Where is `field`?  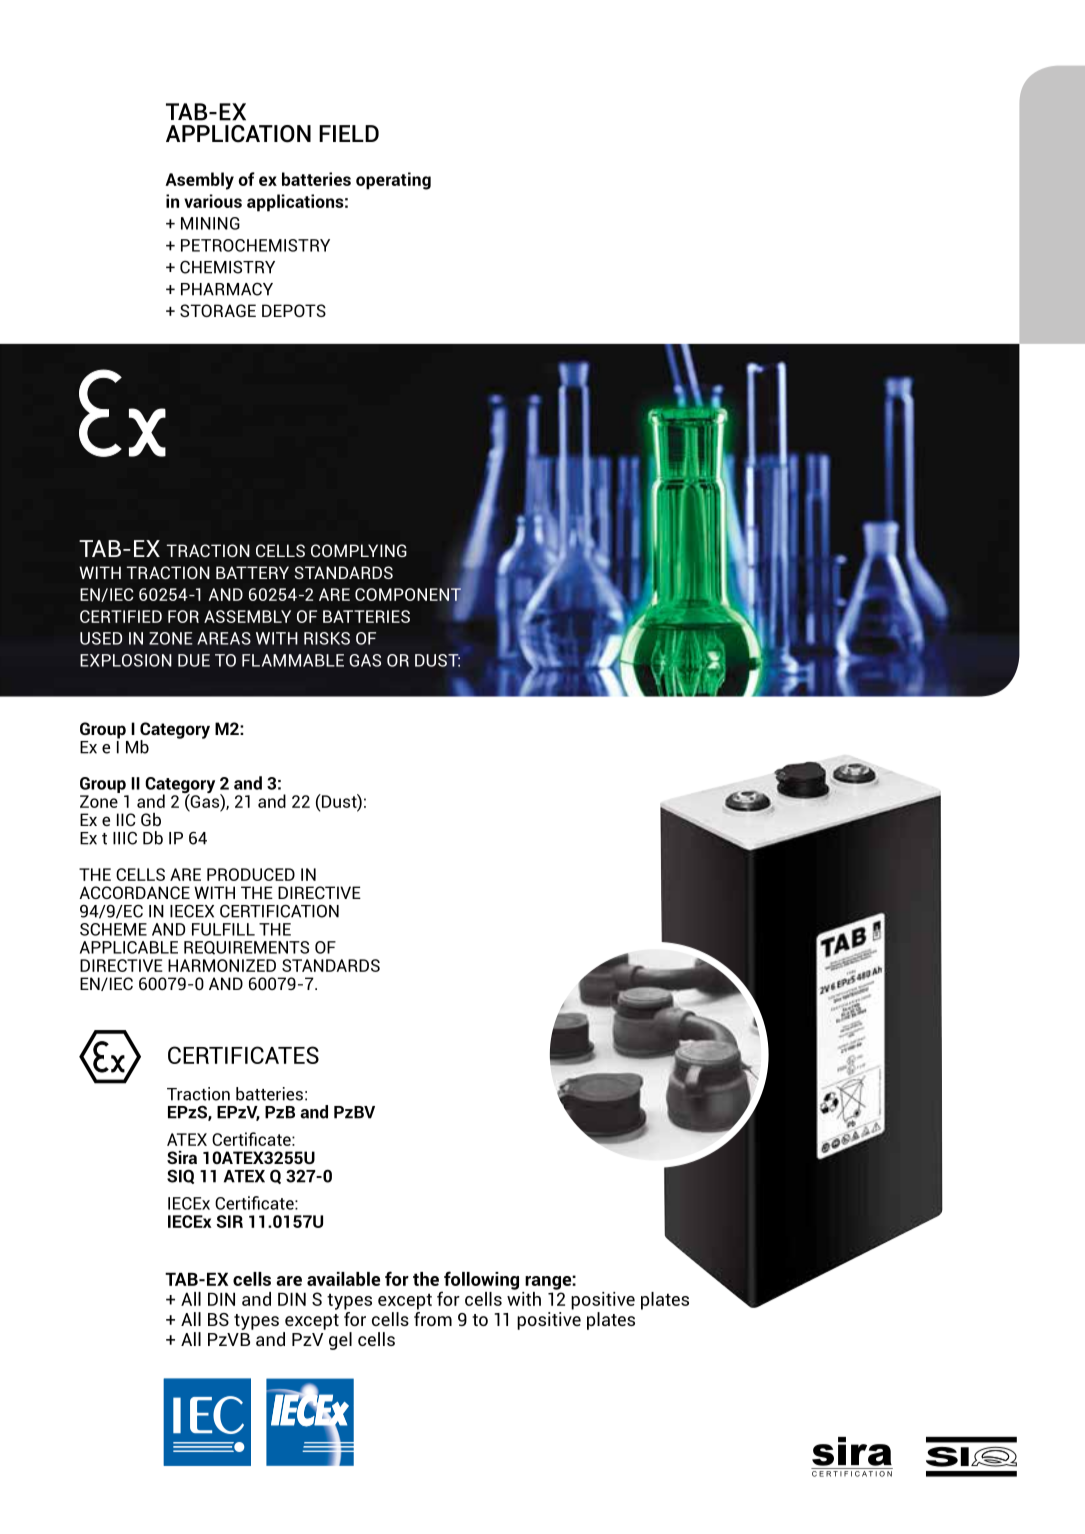 field is located at coordinates (349, 133).
